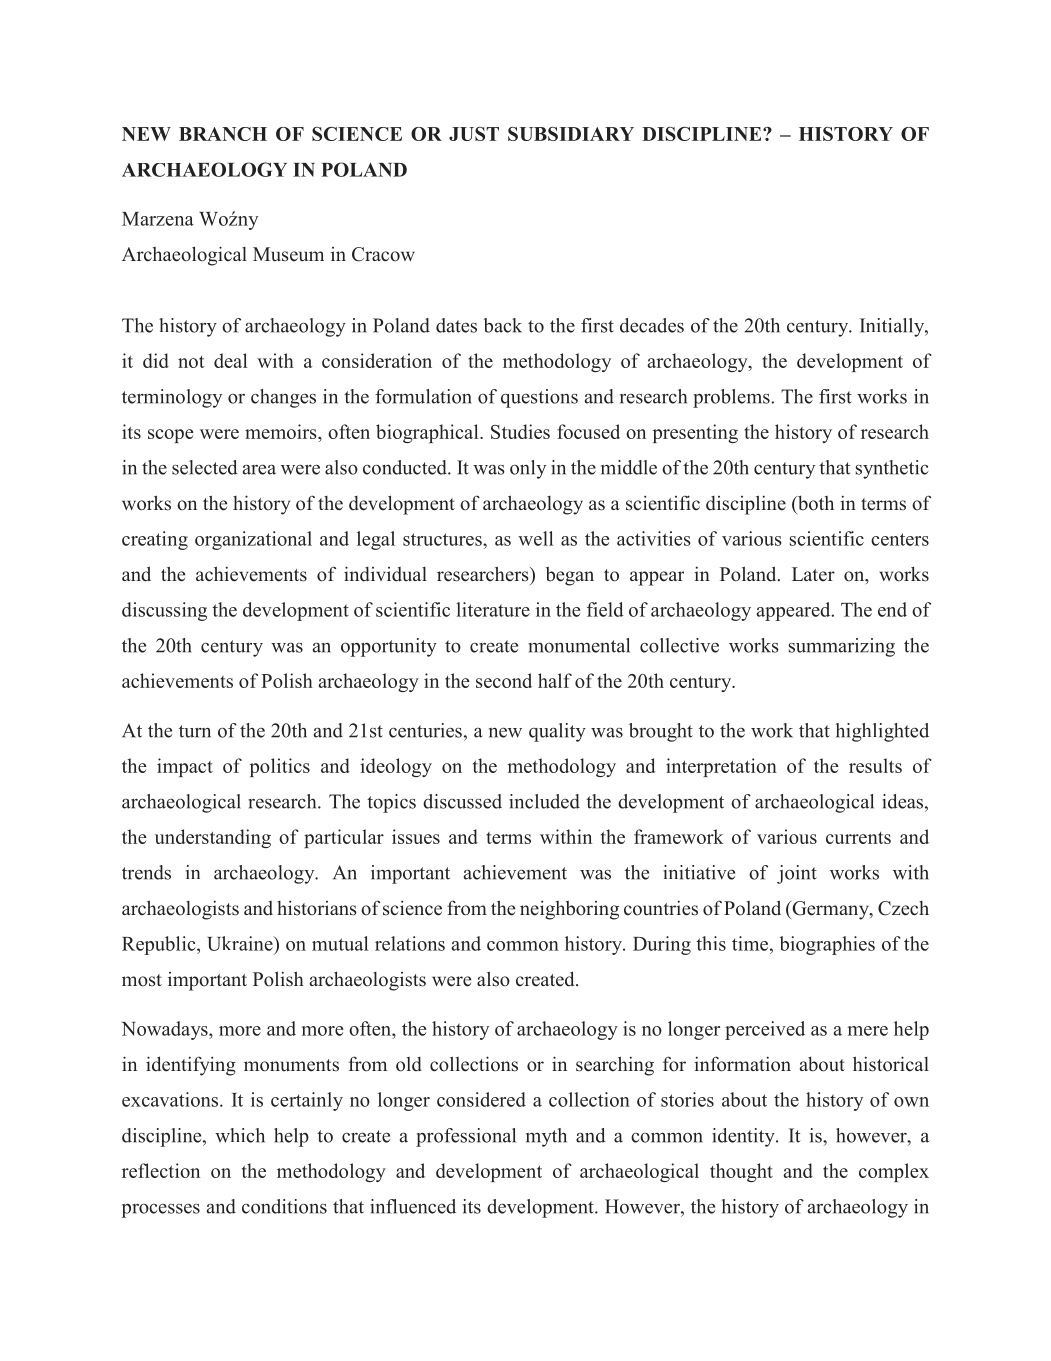  What do you see at coordinates (282, 433) in the screenshot?
I see `memoirs` at bounding box center [282, 433].
